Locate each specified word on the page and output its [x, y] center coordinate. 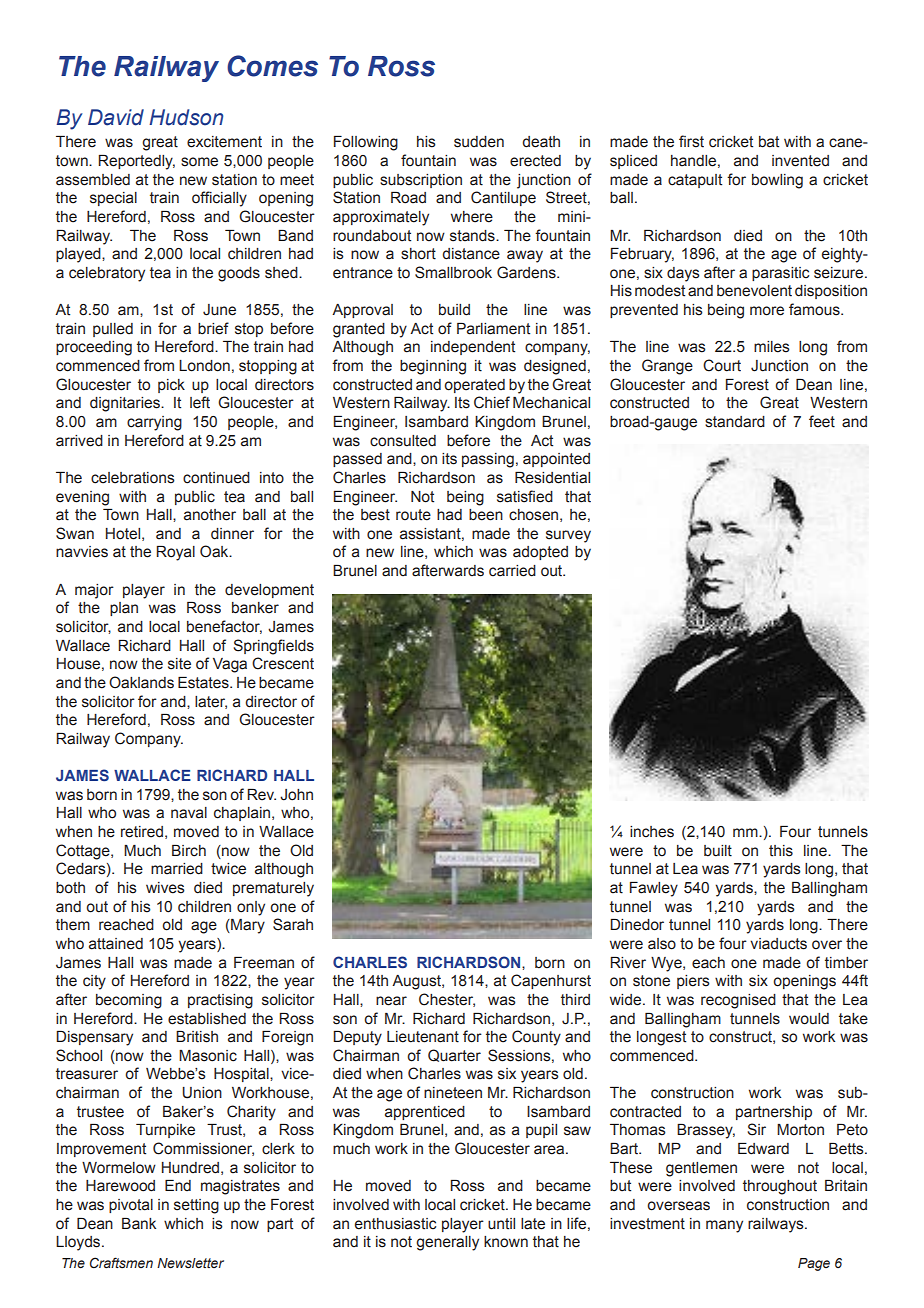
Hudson [186, 117]
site [179, 664]
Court [722, 365]
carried [512, 571]
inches [652, 832]
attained [116, 944]
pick [171, 386]
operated [474, 386]
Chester [447, 1000]
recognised [738, 1001]
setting [196, 1206]
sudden [479, 142]
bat [769, 142]
